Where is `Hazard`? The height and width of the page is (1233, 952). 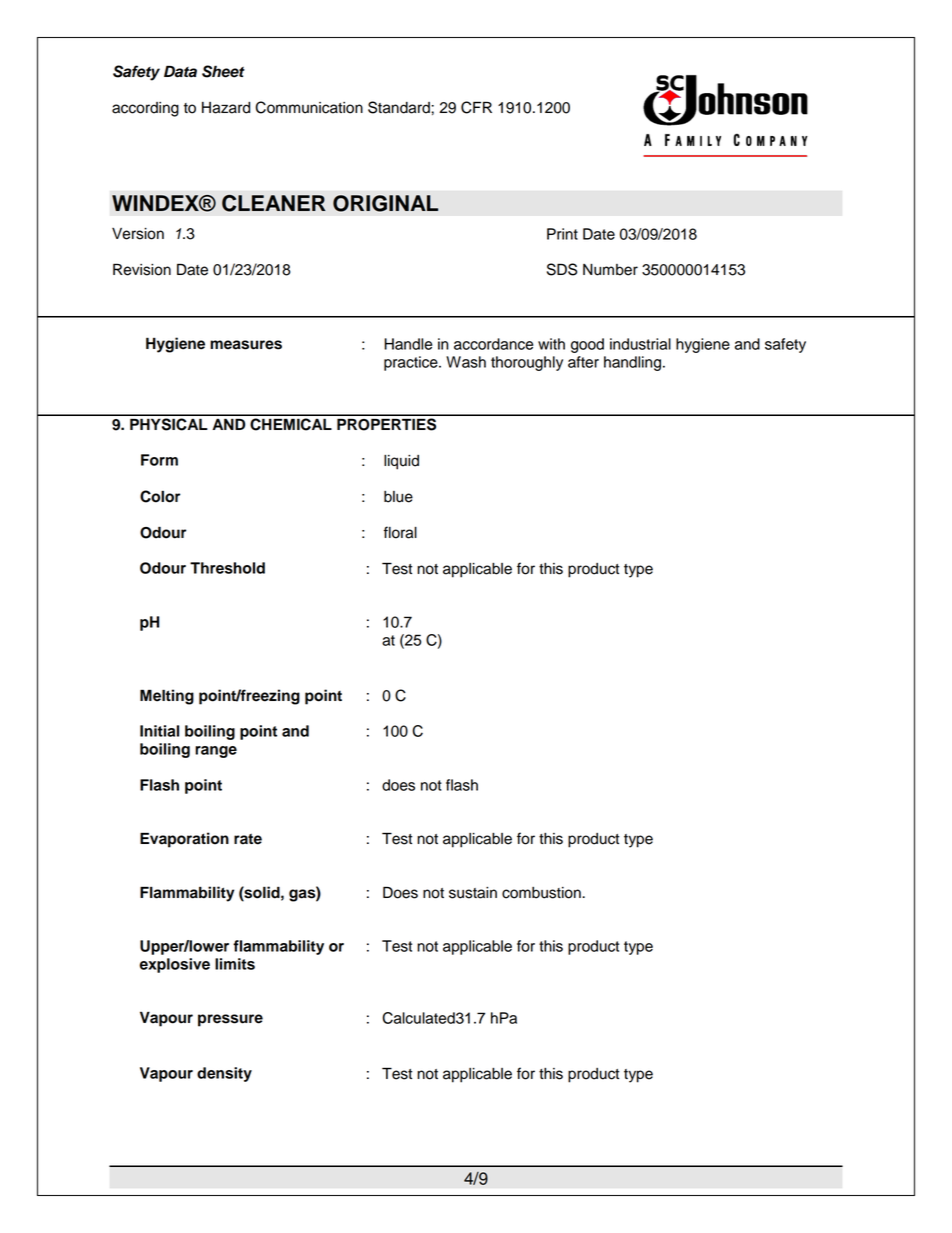
Hazard is located at coordinates (226, 108).
